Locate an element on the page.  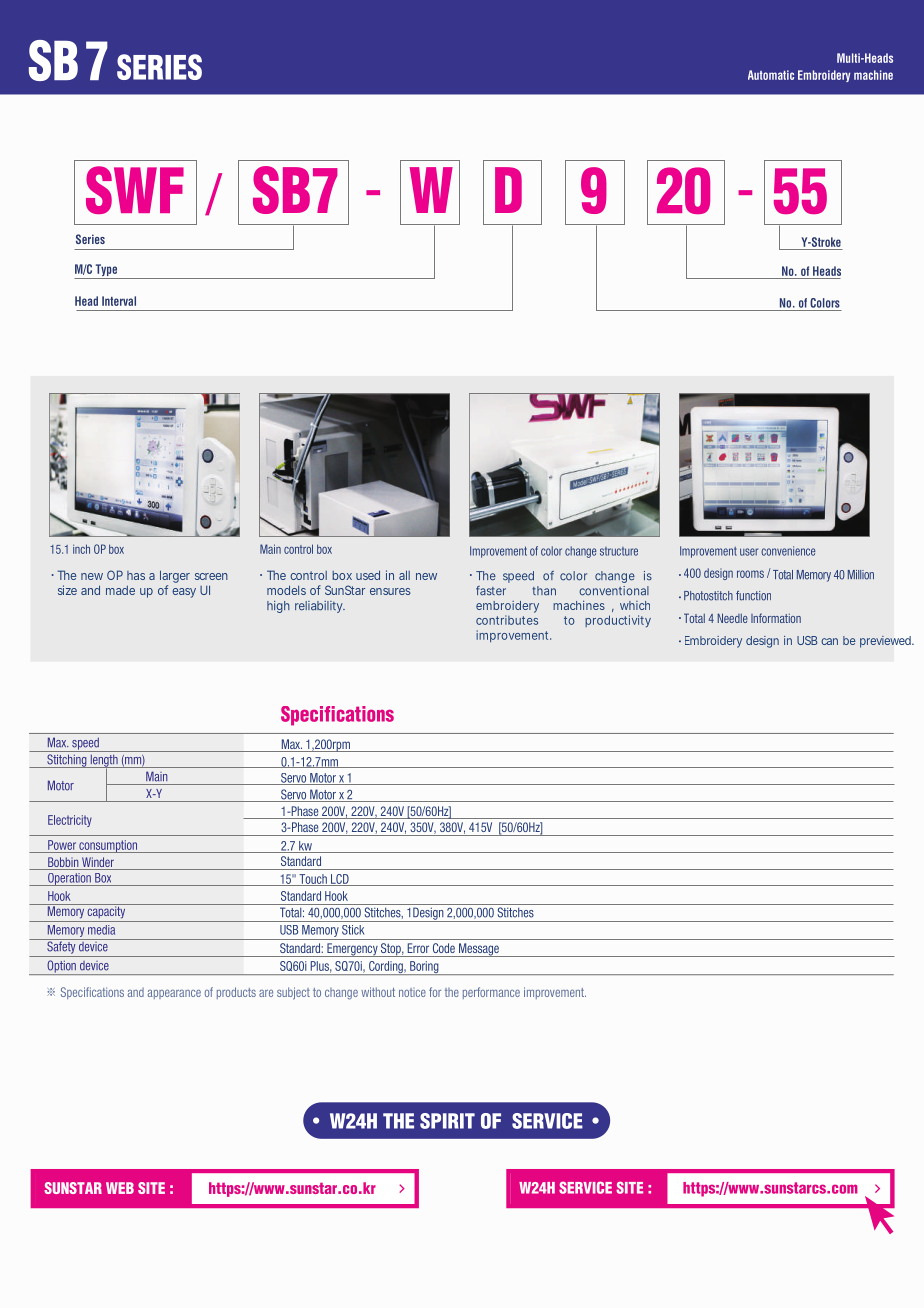
Message is located at coordinates (478, 950).
